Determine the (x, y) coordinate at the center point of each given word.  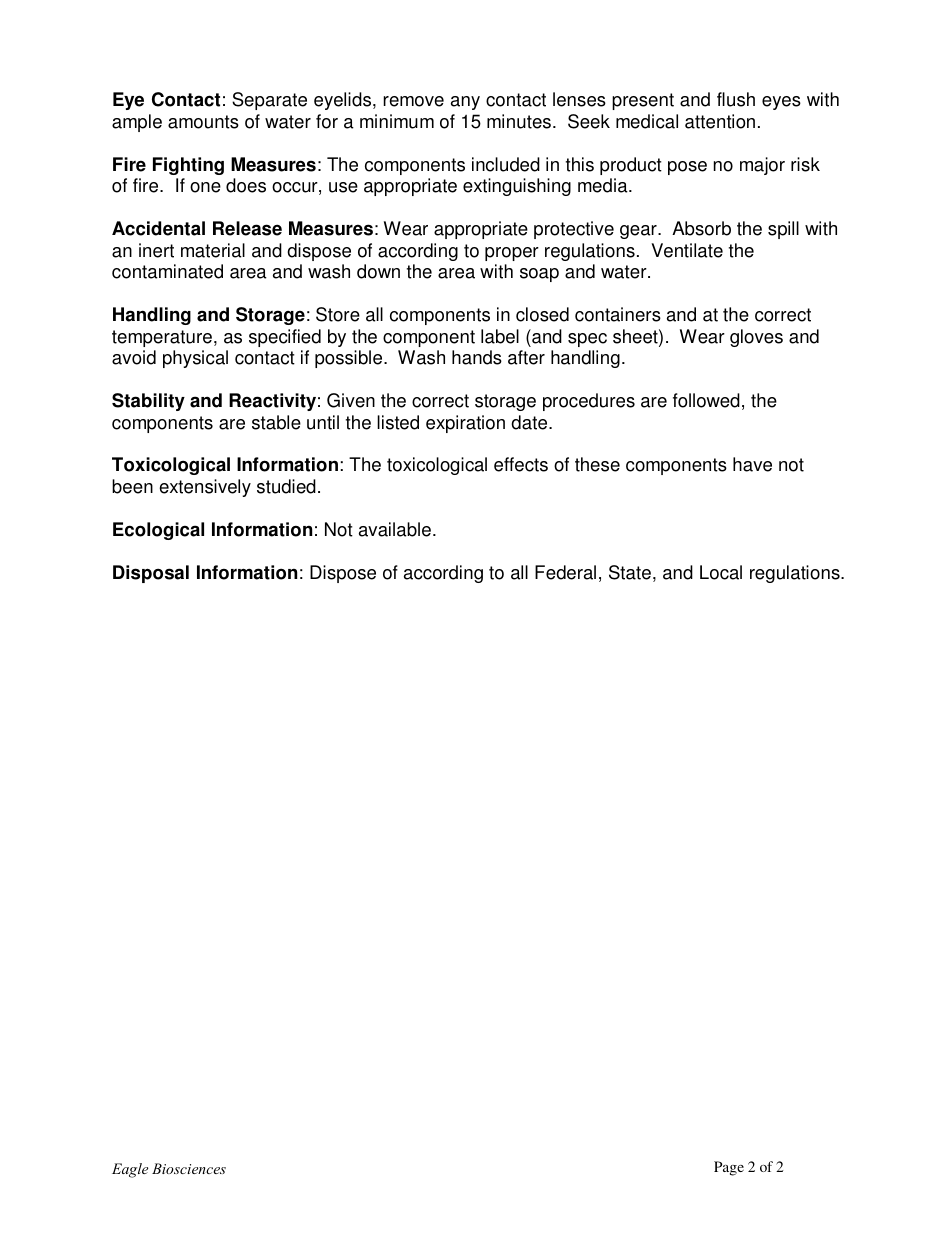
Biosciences (189, 1168)
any (465, 103)
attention (720, 121)
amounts (203, 122)
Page (729, 1168)
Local (721, 572)
